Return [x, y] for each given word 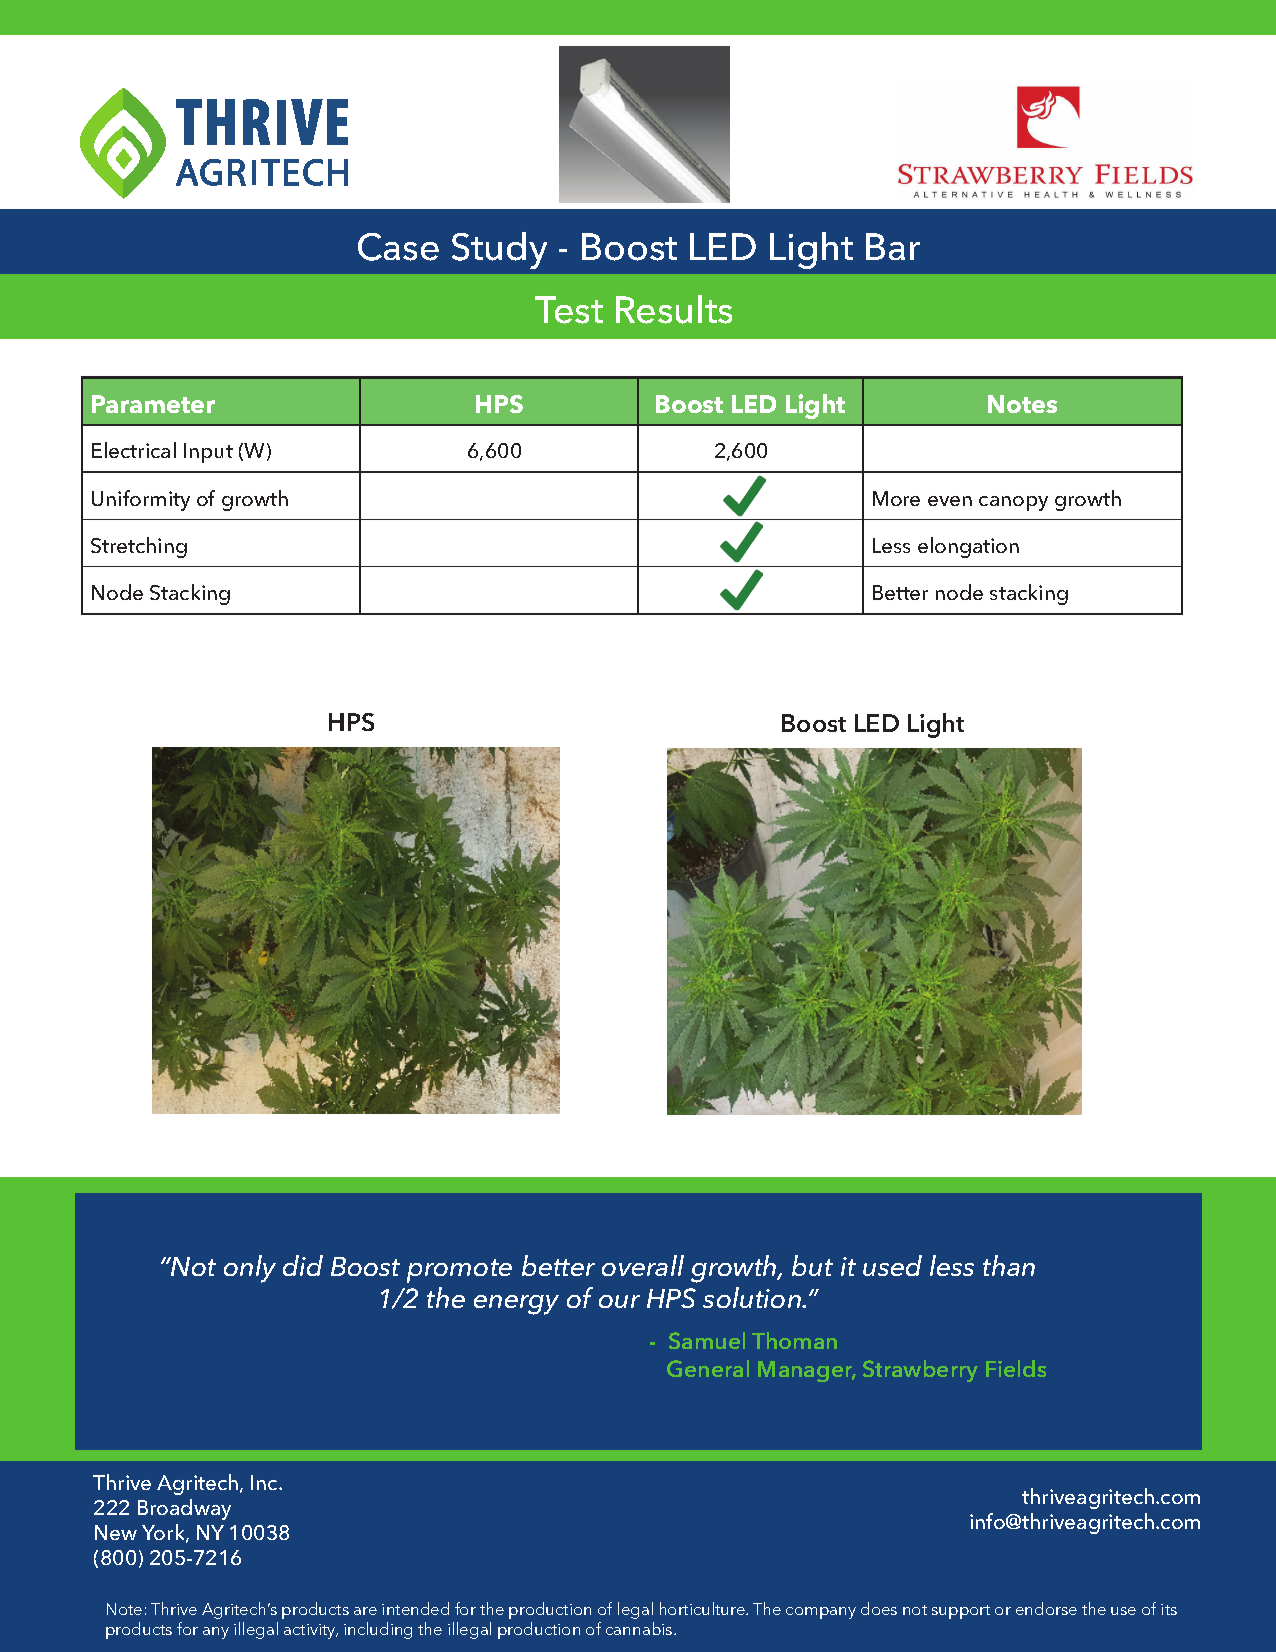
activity [311, 1631]
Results [674, 309]
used [892, 1265]
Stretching [139, 547]
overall [643, 1265]
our [619, 1301]
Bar [893, 246]
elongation [968, 547]
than [1009, 1265]
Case [398, 247]
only [250, 1269]
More [896, 498]
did [303, 1265]
